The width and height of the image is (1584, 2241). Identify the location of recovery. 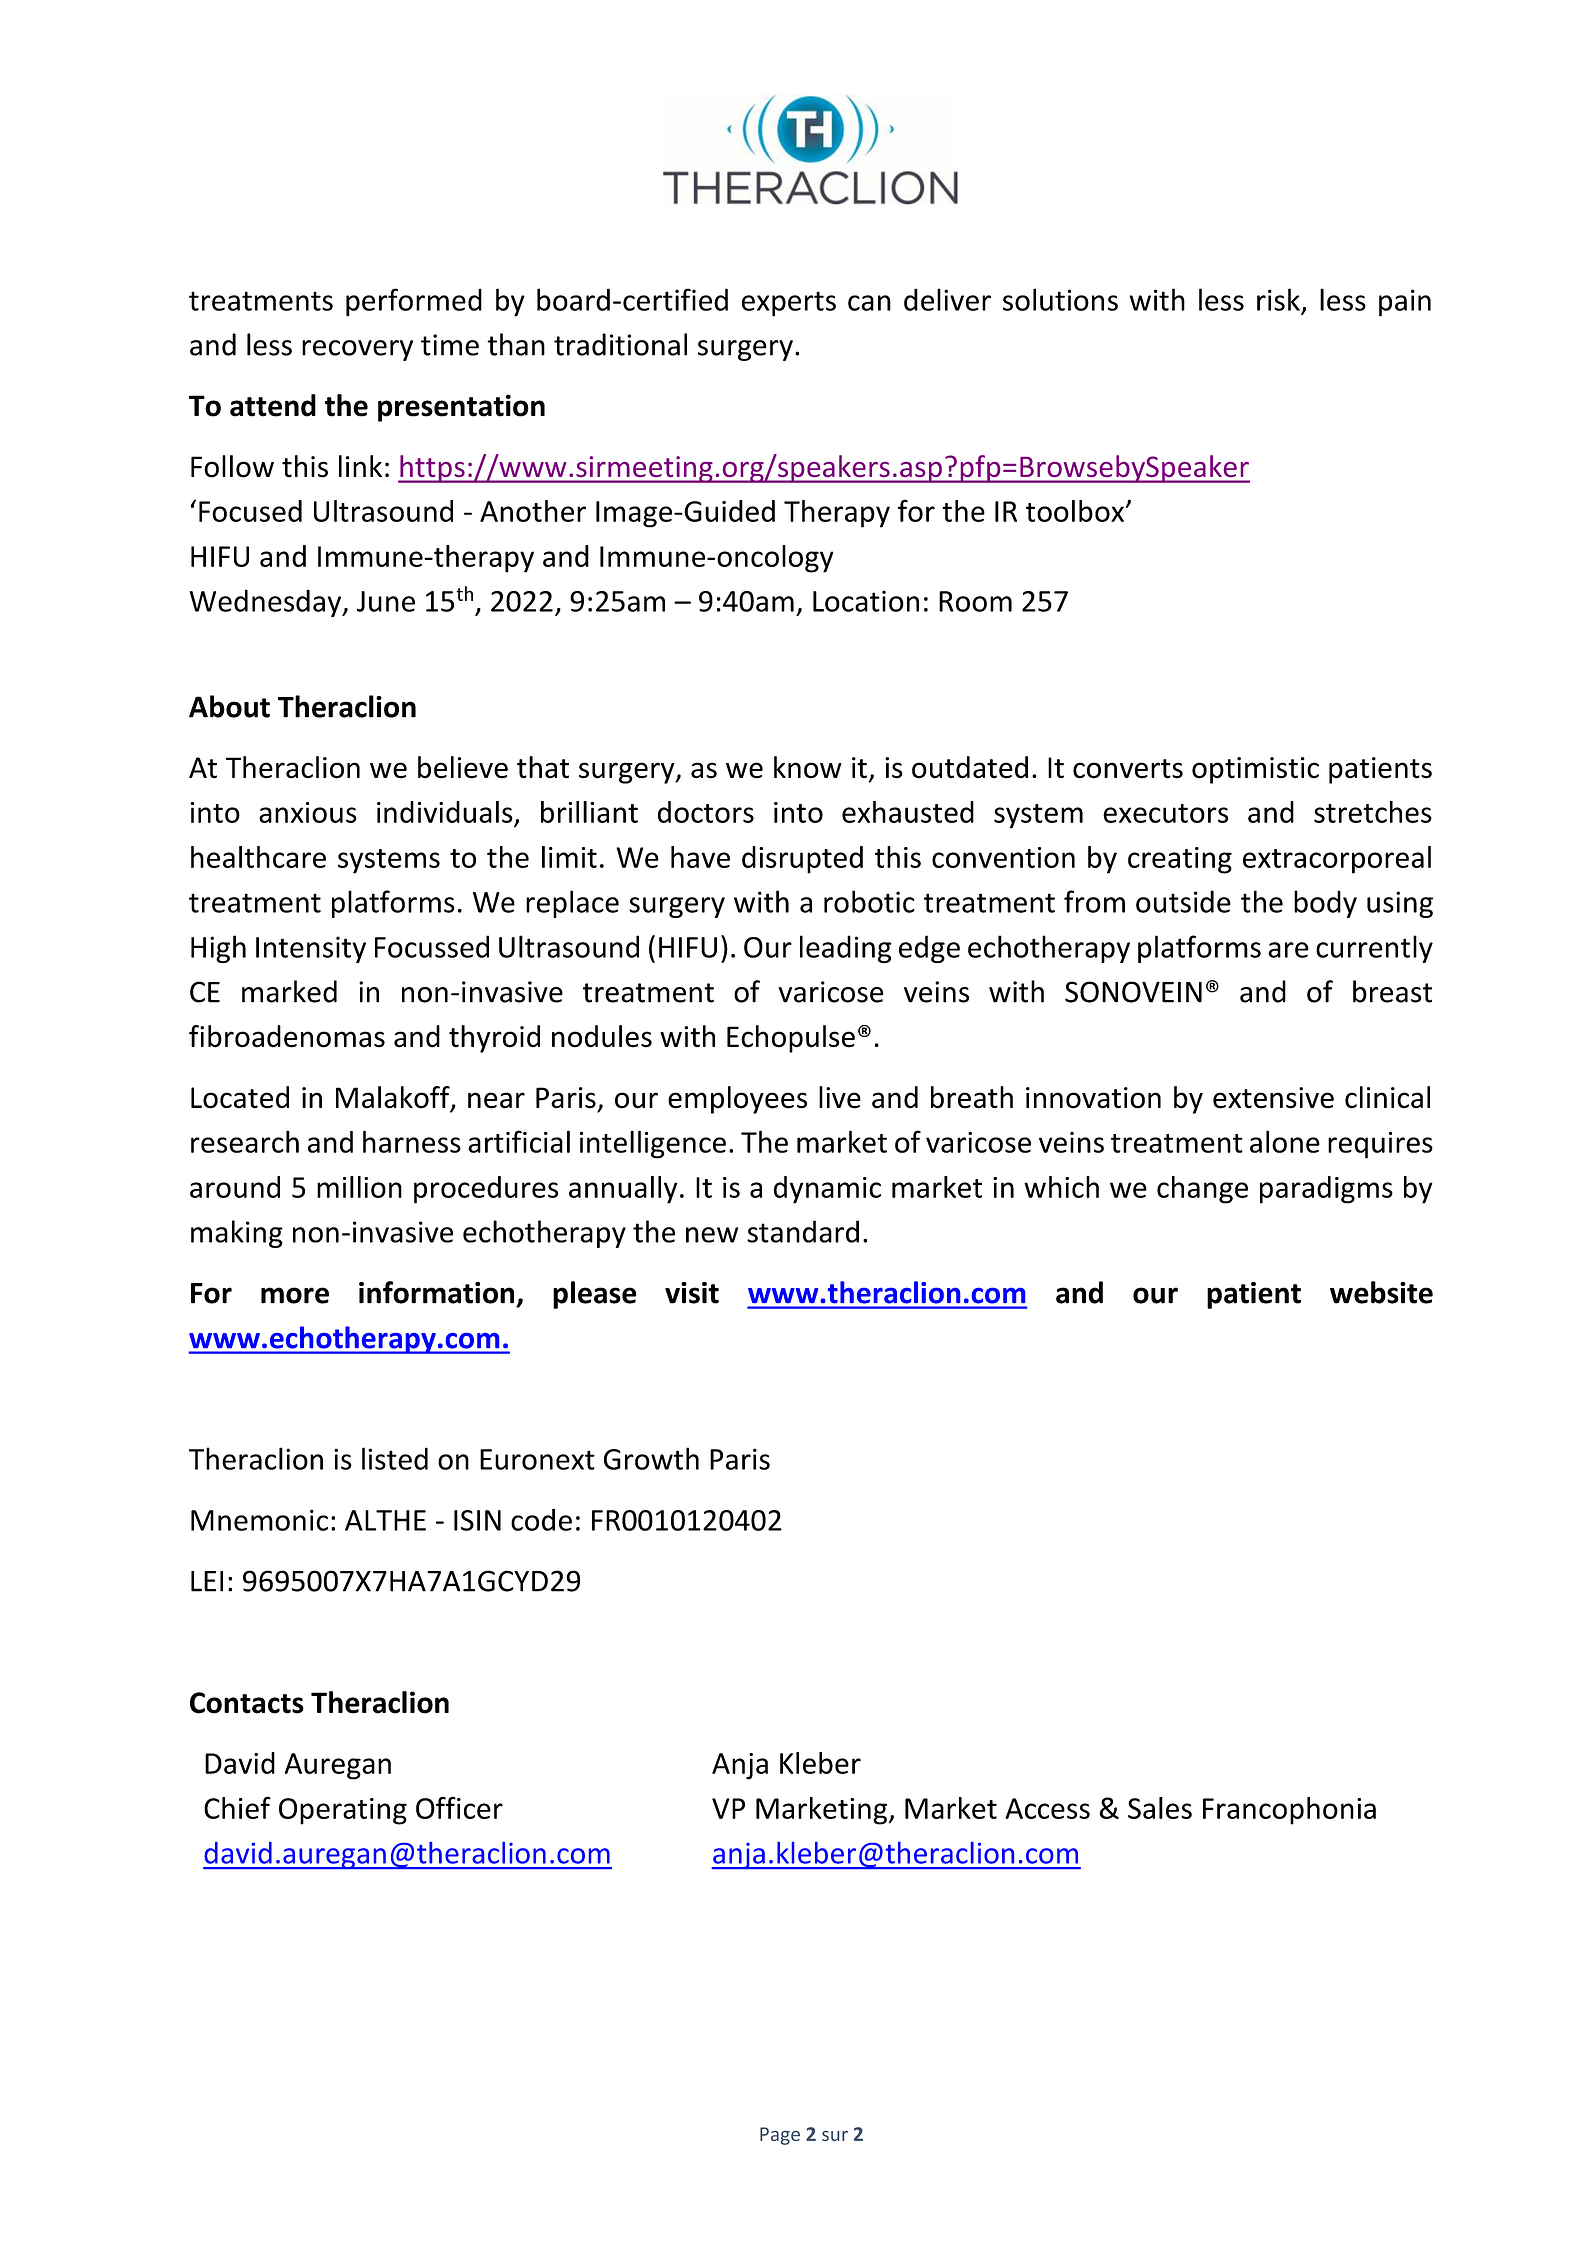
(357, 350).
